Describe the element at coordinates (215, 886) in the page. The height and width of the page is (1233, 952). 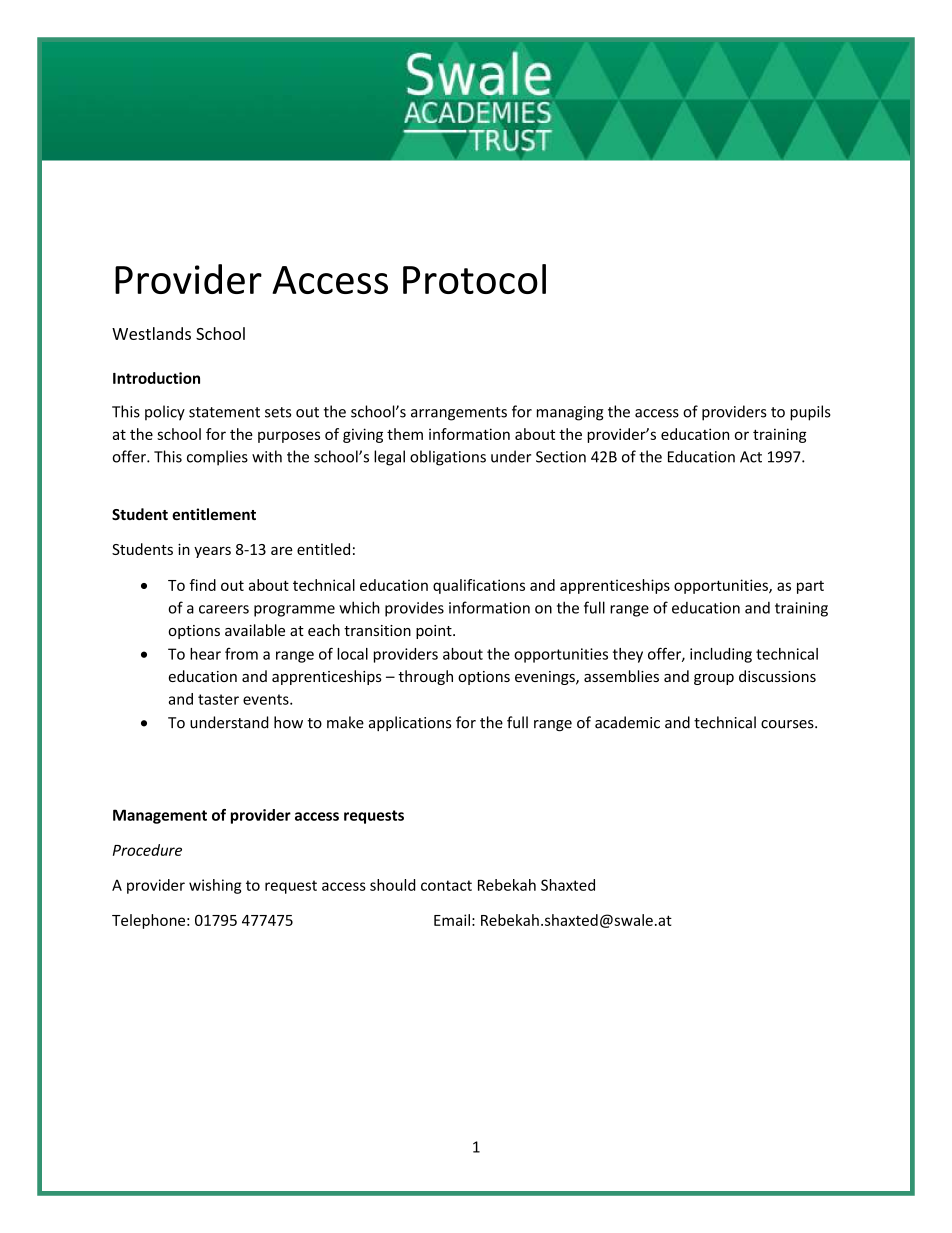
I see `wishing` at that location.
